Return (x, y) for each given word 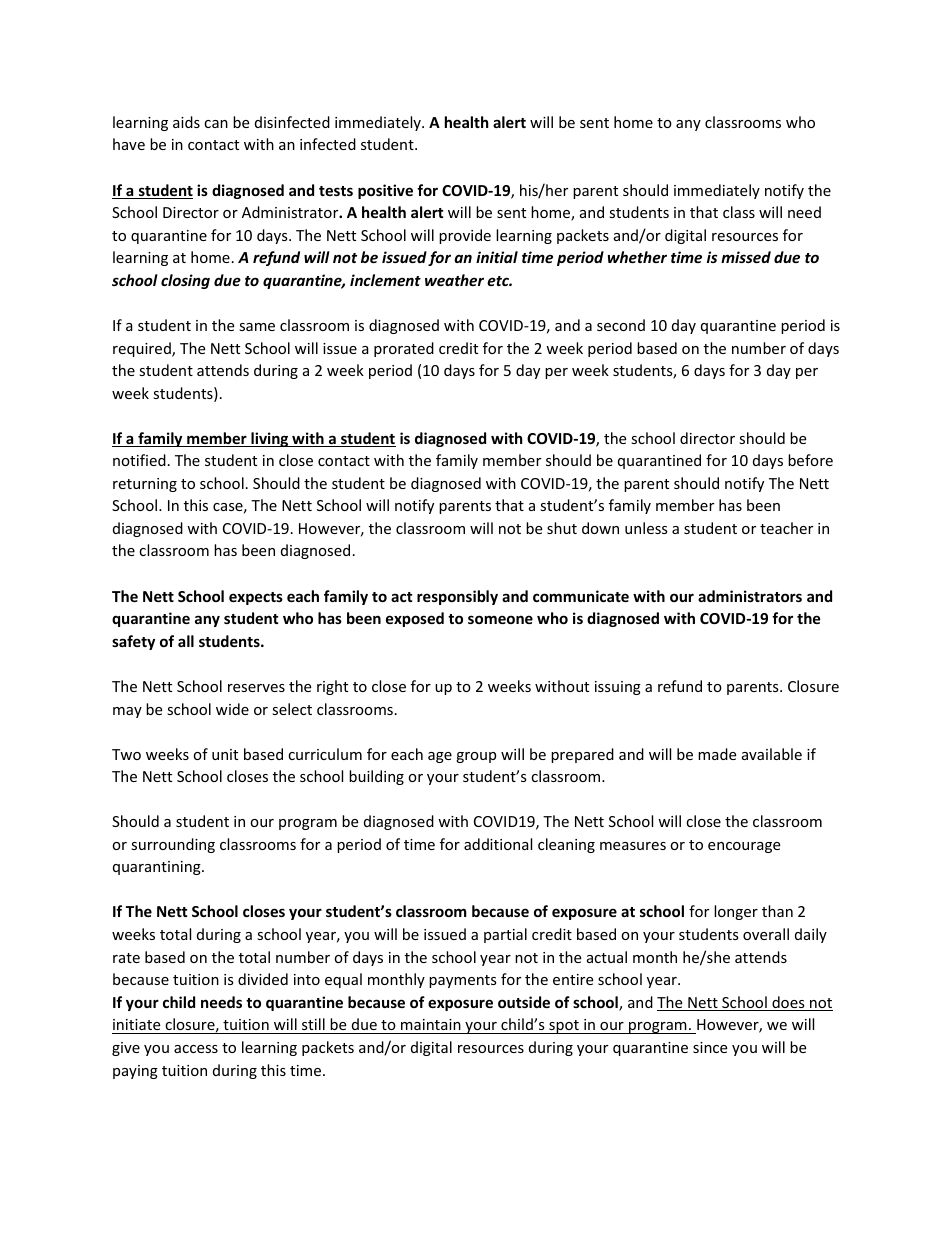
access (196, 1049)
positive (385, 191)
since (710, 1047)
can (216, 124)
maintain (431, 1024)
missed (746, 257)
